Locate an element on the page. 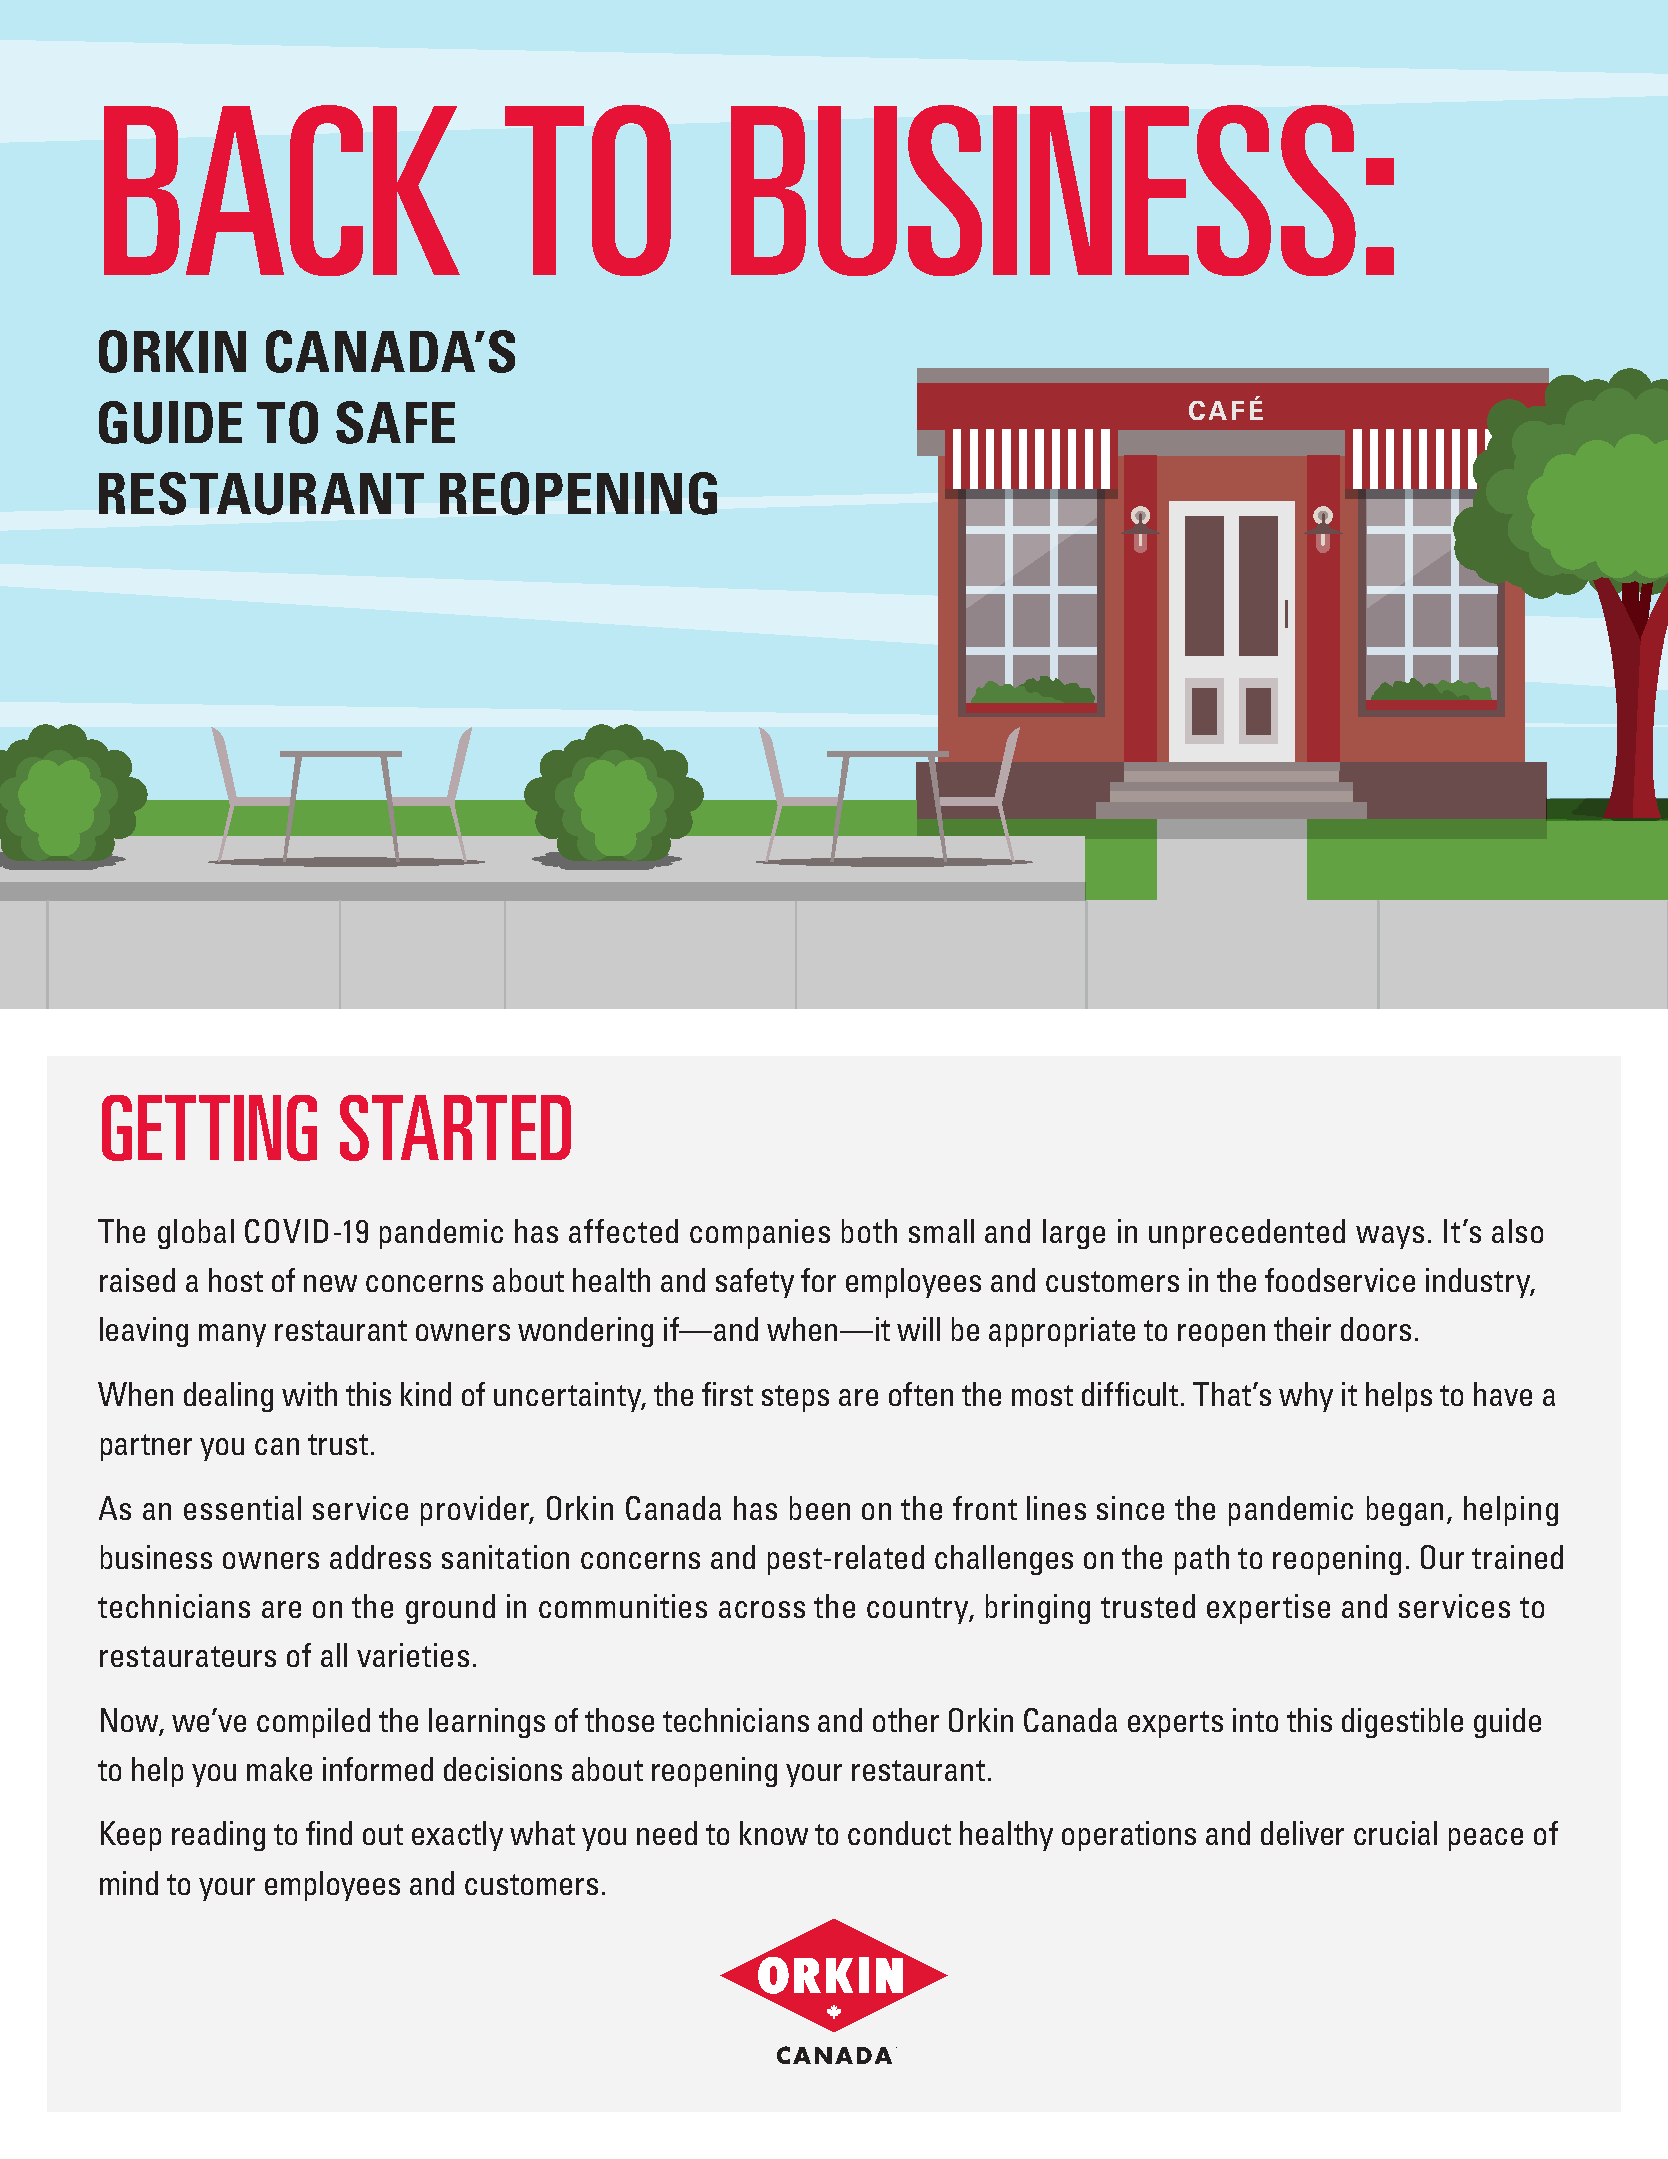 Image resolution: width=1668 pixels, height=2159 pixels. ways is located at coordinates (1390, 1237).
